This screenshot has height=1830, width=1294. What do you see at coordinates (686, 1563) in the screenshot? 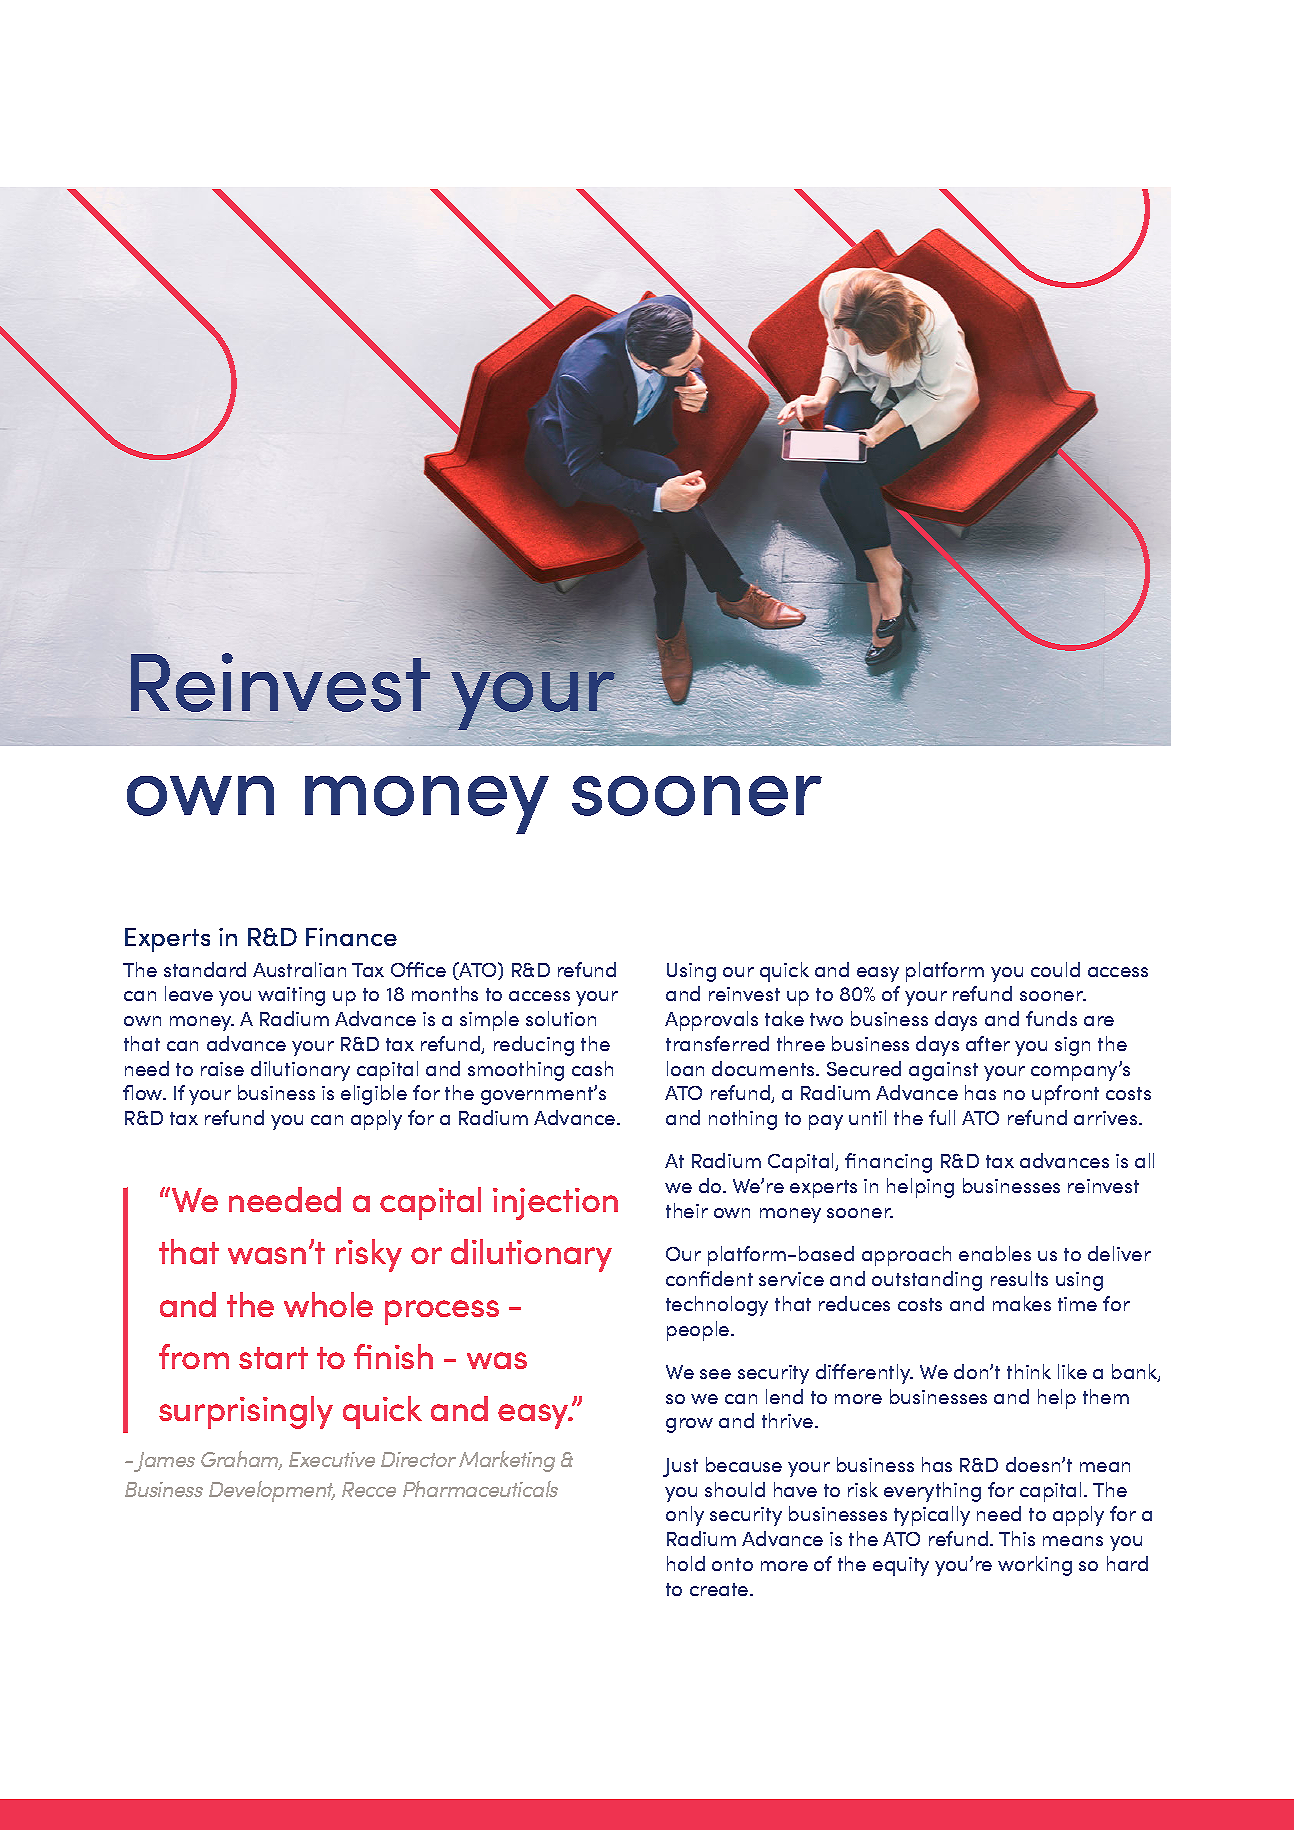
I see `hold` at bounding box center [686, 1563].
